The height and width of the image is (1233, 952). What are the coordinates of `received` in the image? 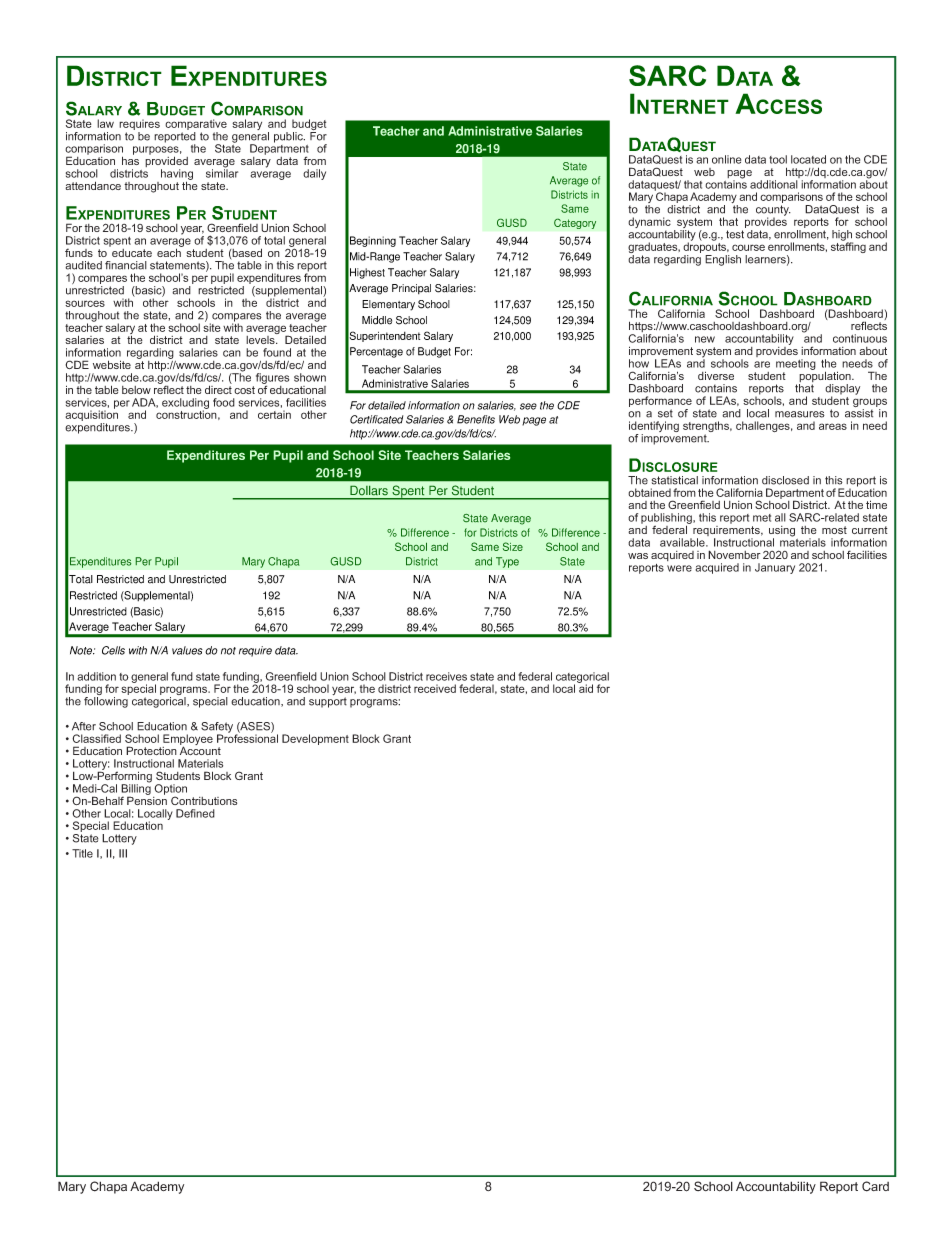 It's located at (435, 688).
